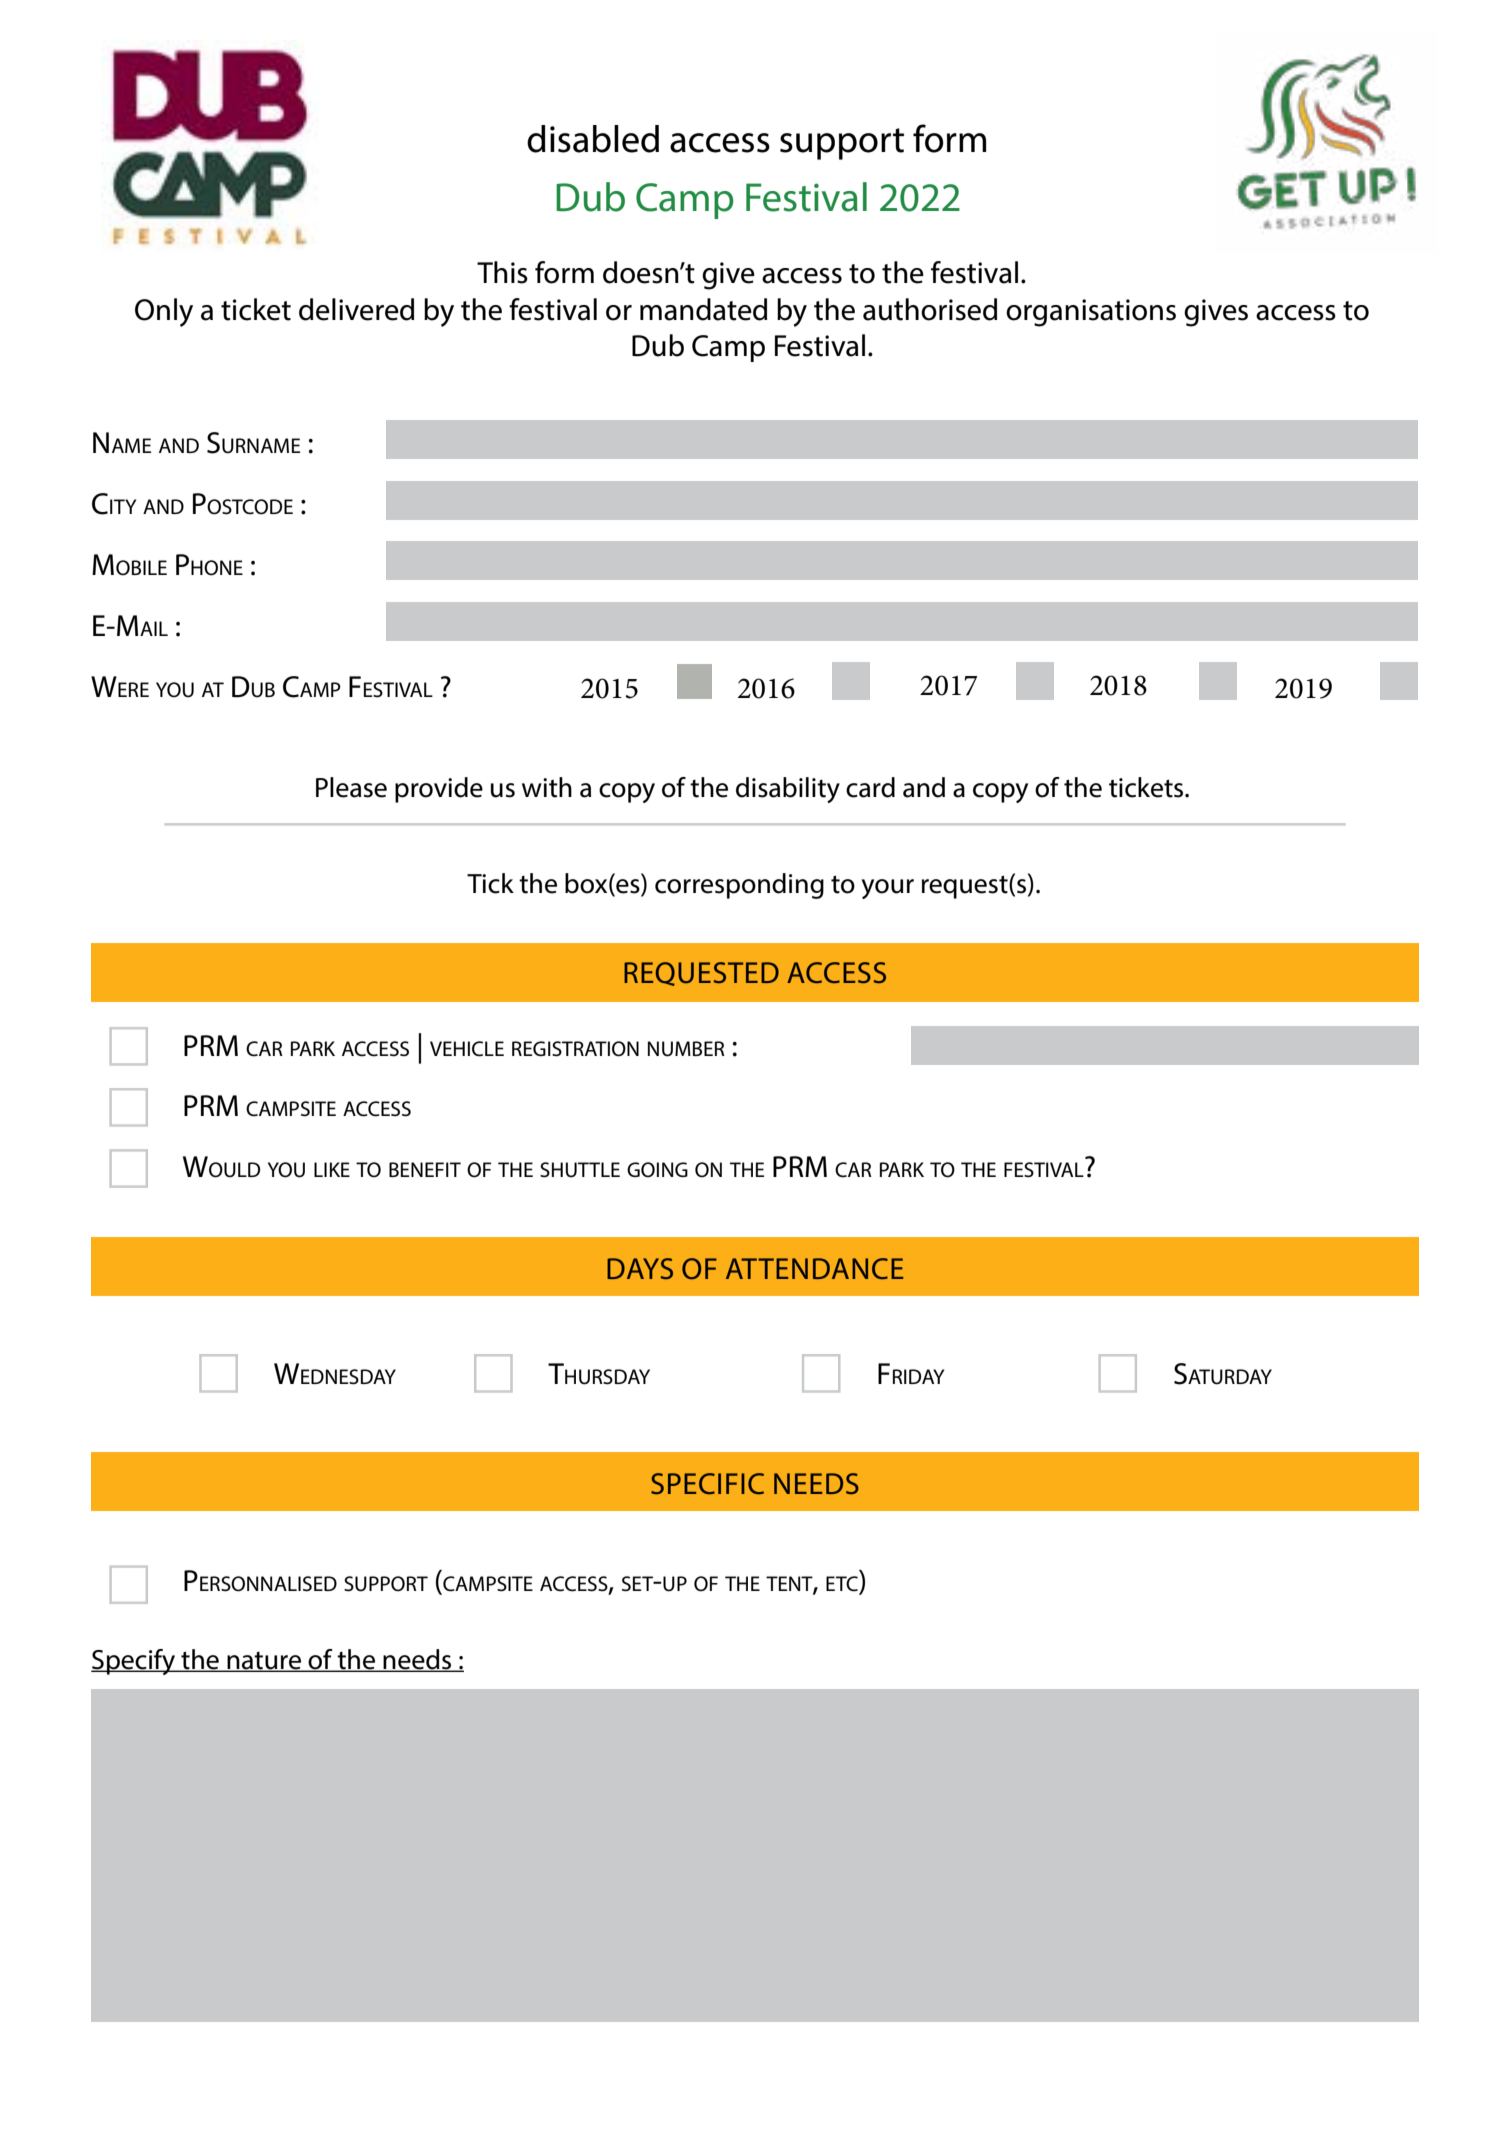 The height and width of the document is (2135, 1510). What do you see at coordinates (707, 1483) in the document?
I see `specific` at bounding box center [707, 1483].
